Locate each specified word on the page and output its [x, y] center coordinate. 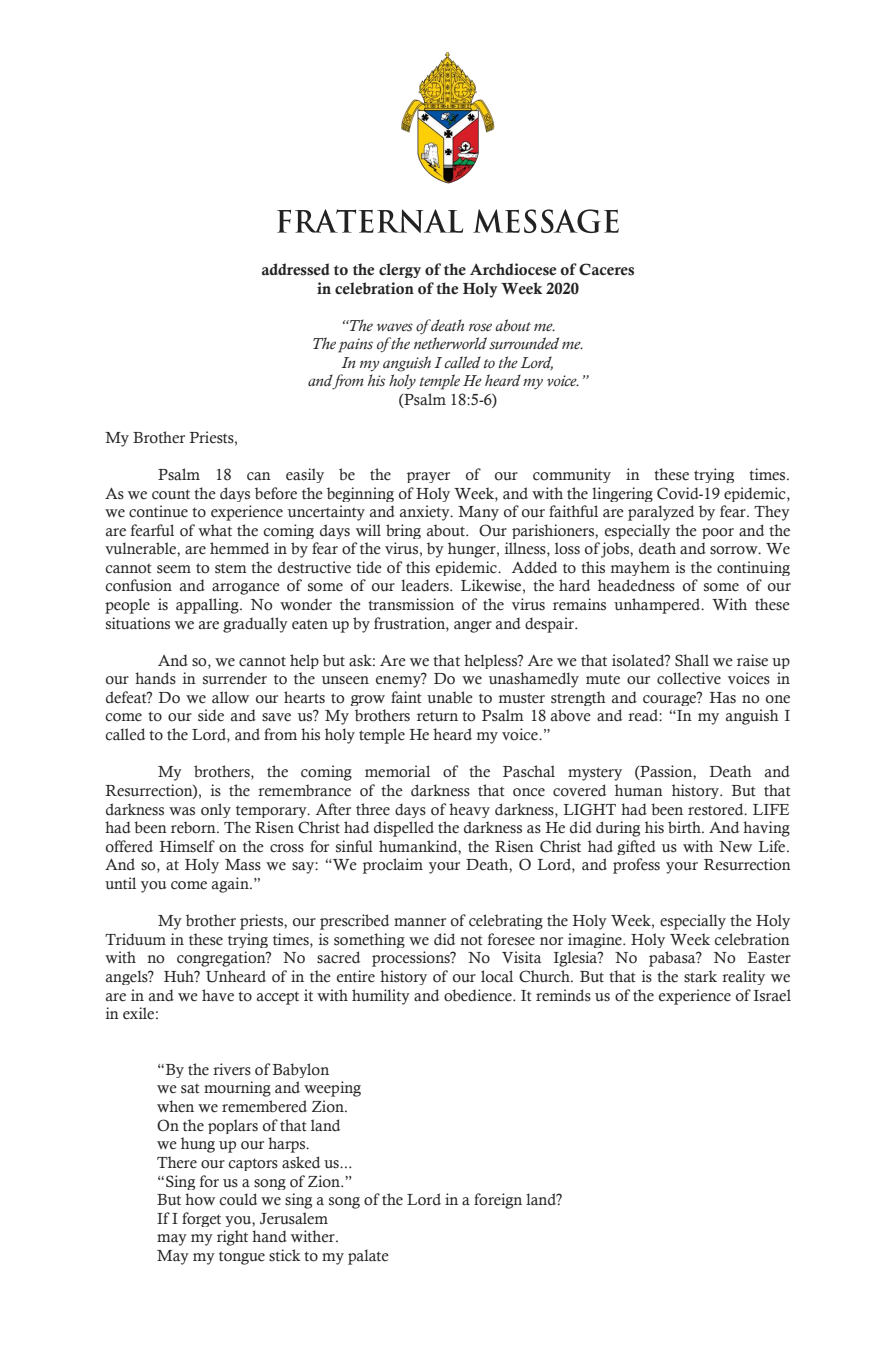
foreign [498, 1201]
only [216, 810]
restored [717, 809]
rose [480, 327]
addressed [296, 269]
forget [201, 1219]
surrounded [524, 343]
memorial [397, 771]
